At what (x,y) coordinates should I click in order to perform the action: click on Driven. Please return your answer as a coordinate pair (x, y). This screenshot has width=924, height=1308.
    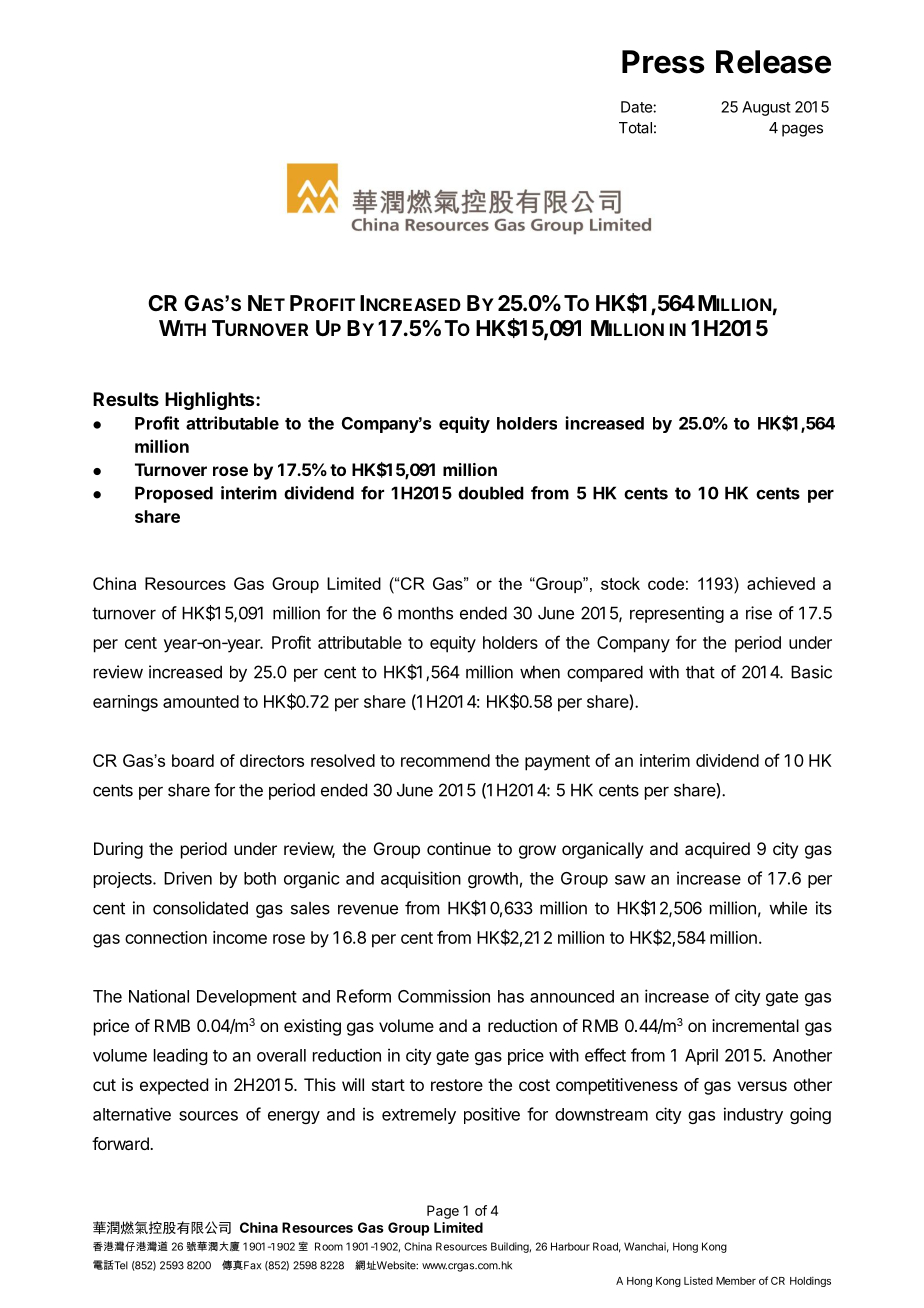
    Looking at the image, I should click on (188, 878).
